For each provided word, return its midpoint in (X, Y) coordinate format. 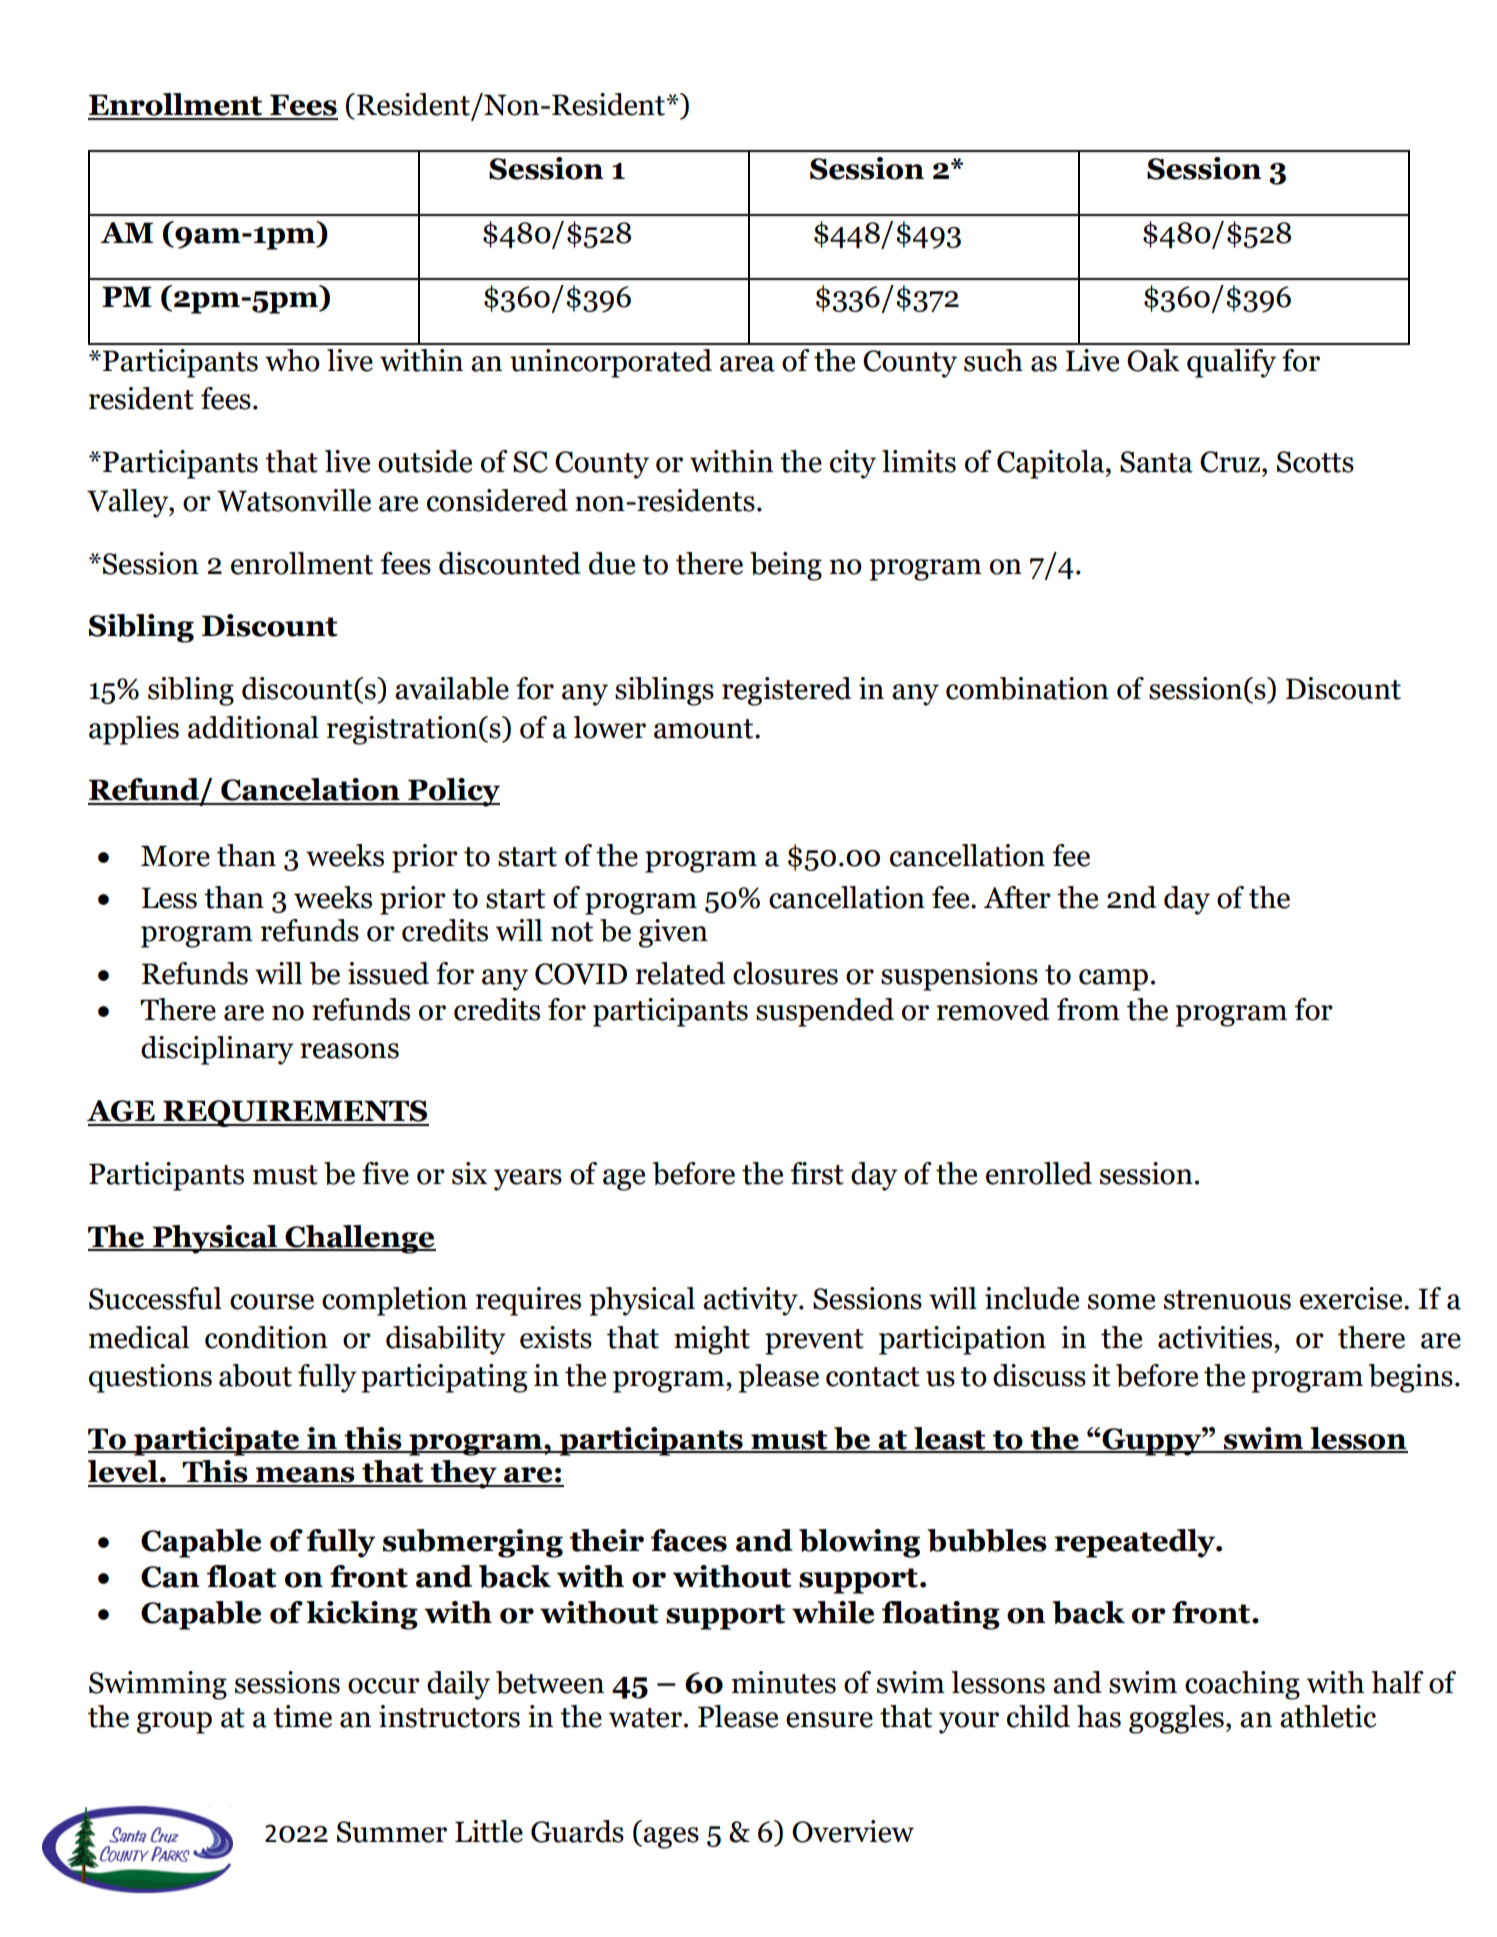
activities (1216, 1337)
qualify (1231, 363)
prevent (814, 1342)
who (292, 360)
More (175, 856)
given (673, 933)
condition (266, 1337)
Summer (392, 1832)
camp (1113, 980)
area (747, 364)
